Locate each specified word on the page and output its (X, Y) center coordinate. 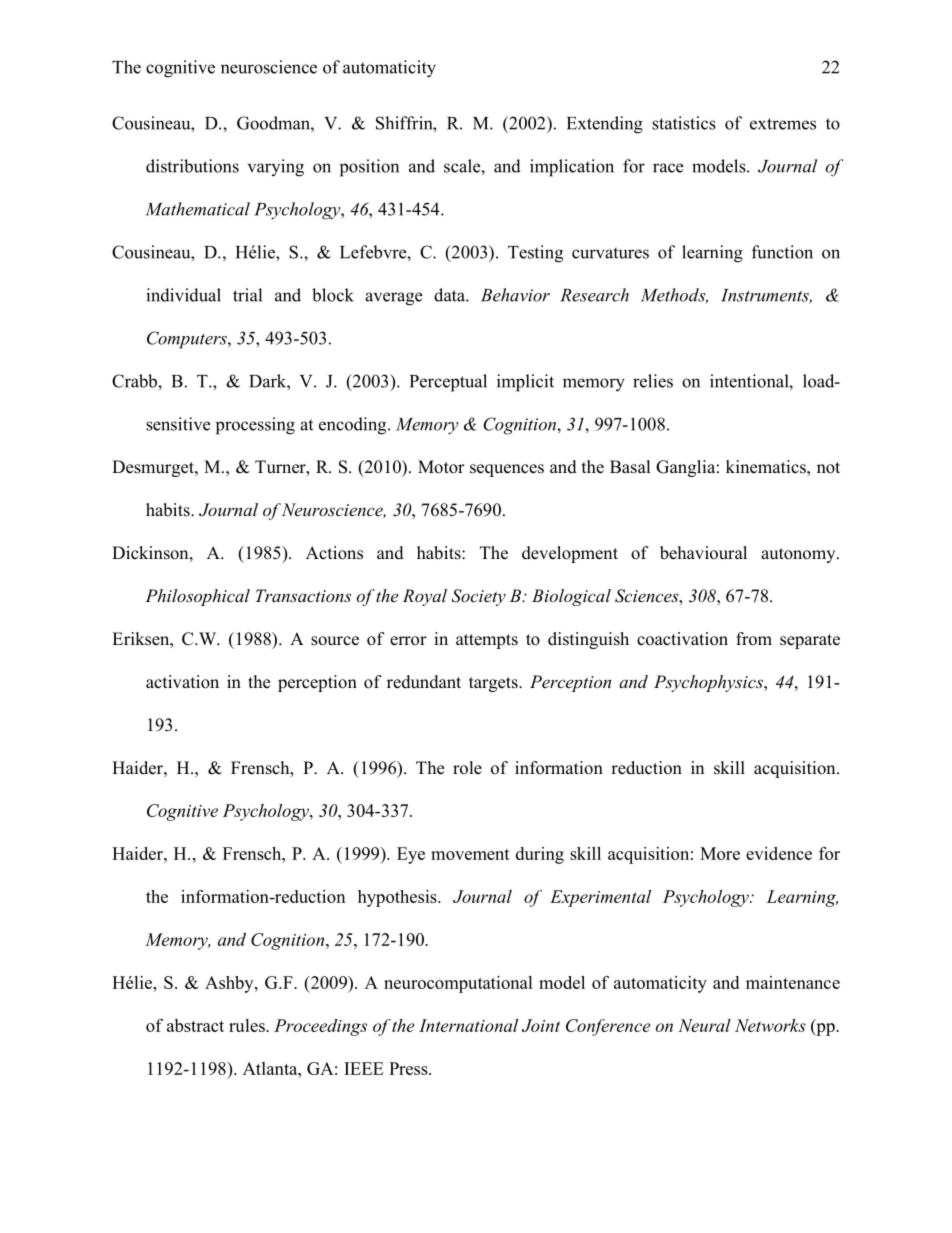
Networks (770, 1025)
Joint (541, 1025)
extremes (783, 124)
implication (572, 168)
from (754, 639)
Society (479, 597)
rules (248, 1025)
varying (276, 168)
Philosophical (197, 597)
